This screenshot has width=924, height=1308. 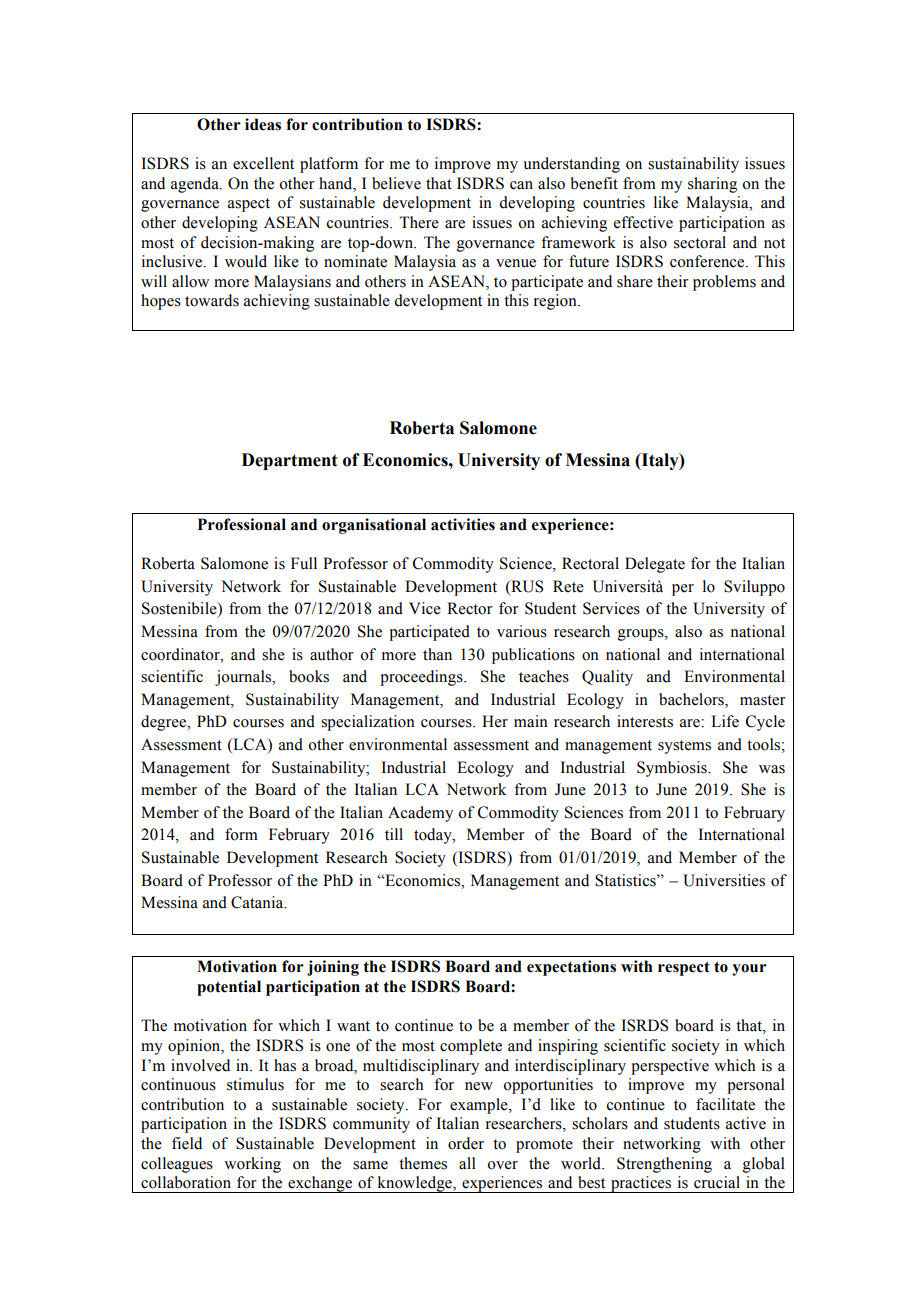 What do you see at coordinates (712, 185) in the screenshot?
I see `sharing` at bounding box center [712, 185].
